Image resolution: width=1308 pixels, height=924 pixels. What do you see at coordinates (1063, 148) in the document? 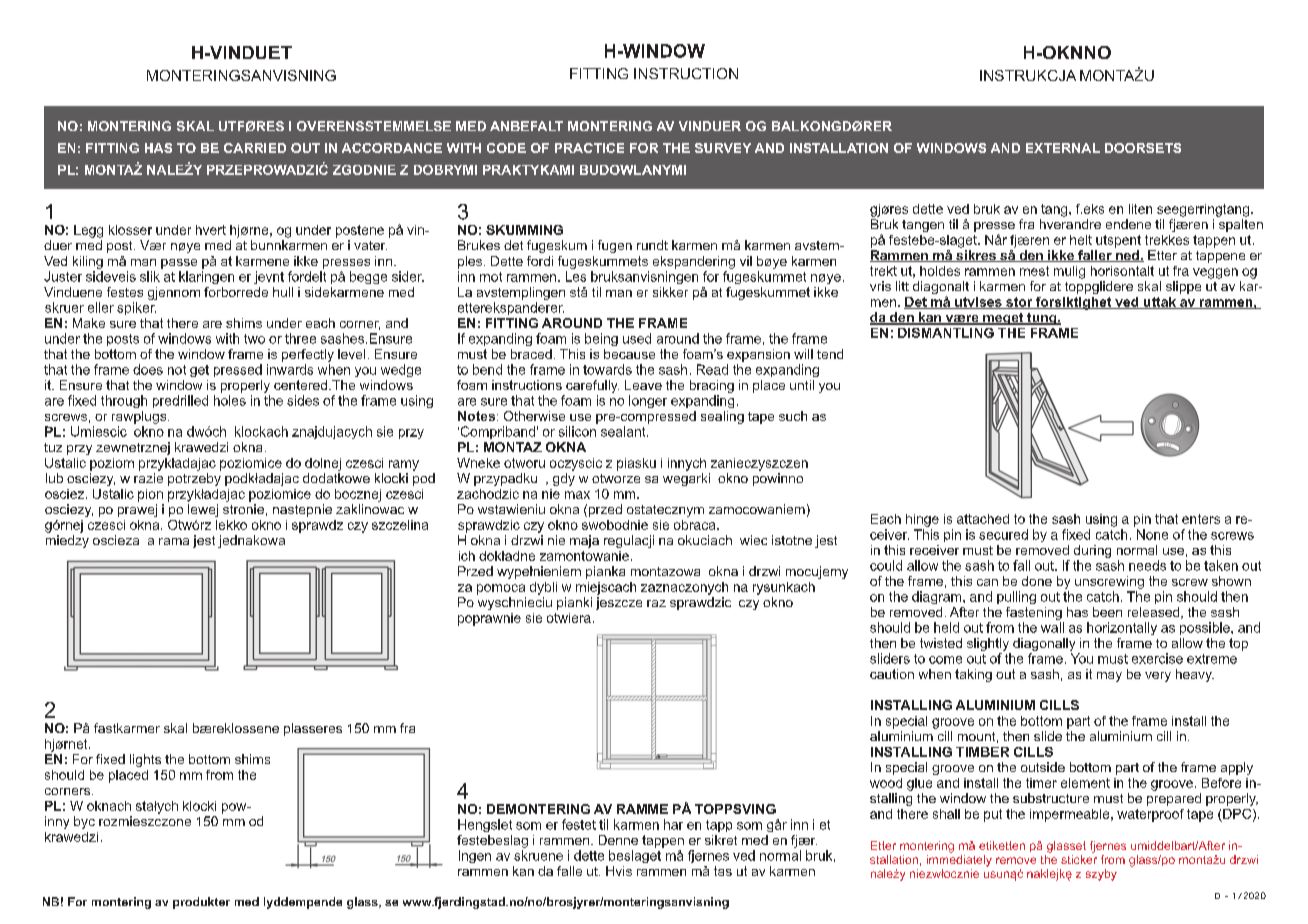
I see `EXTERNAL` at bounding box center [1063, 148].
